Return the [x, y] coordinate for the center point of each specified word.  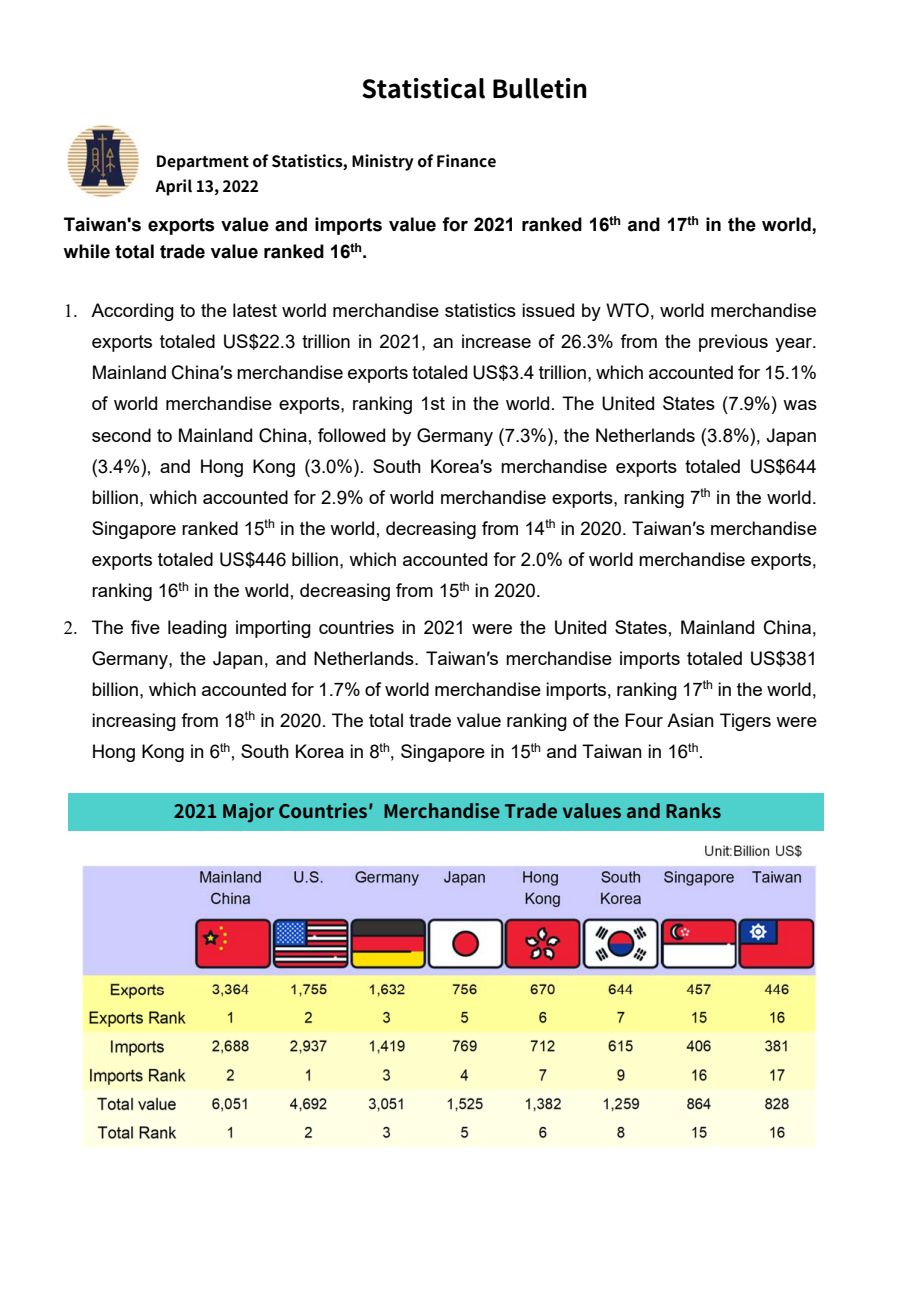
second [121, 435]
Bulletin [540, 88]
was [800, 405]
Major [248, 813]
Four [644, 720]
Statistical [423, 88]
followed [351, 435]
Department [203, 163]
